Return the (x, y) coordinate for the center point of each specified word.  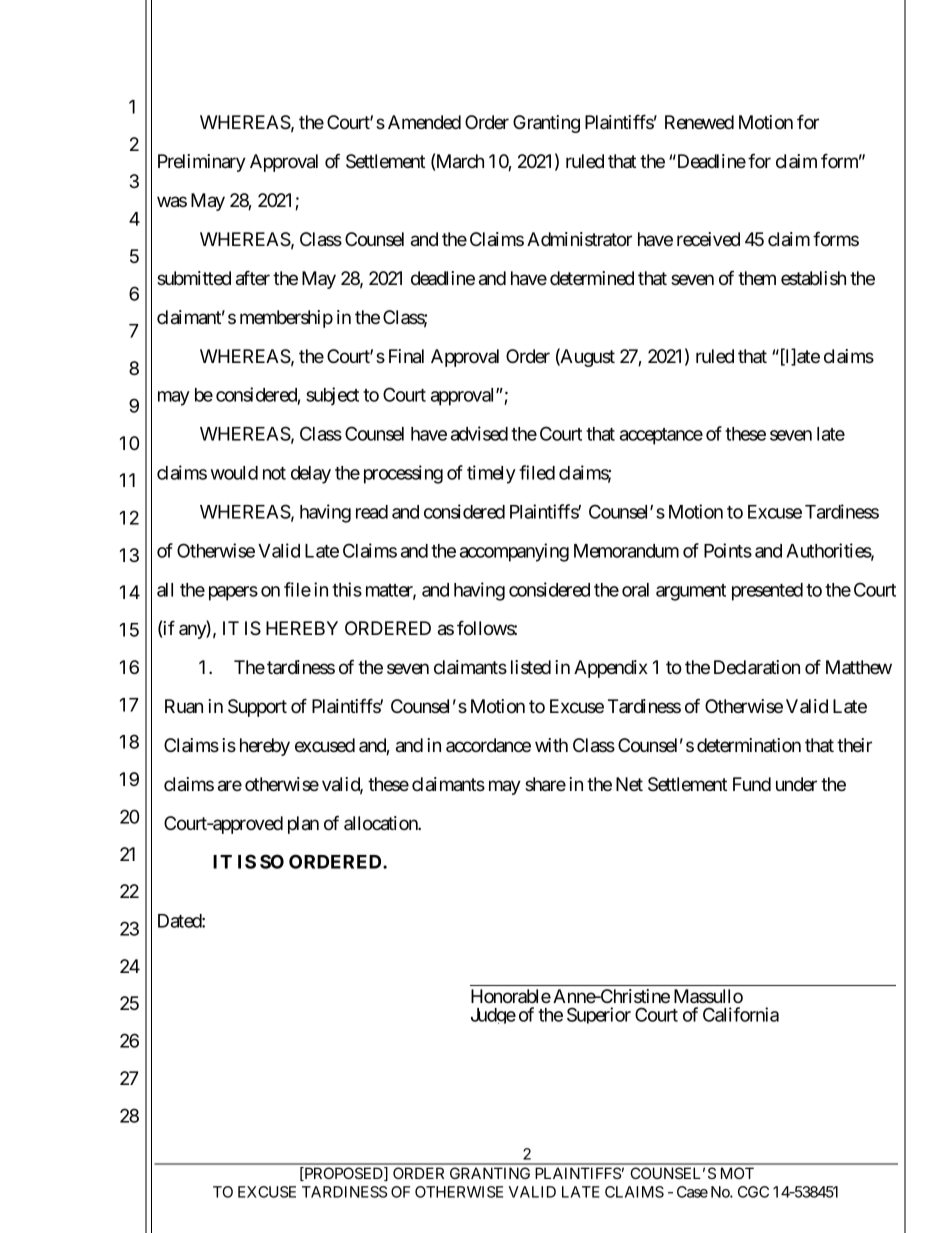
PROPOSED (343, 1174)
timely (491, 474)
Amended (424, 122)
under (796, 784)
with (551, 745)
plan (303, 825)
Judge (493, 1016)
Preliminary (202, 163)
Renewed (699, 122)
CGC (753, 1192)
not (274, 473)
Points (728, 550)
